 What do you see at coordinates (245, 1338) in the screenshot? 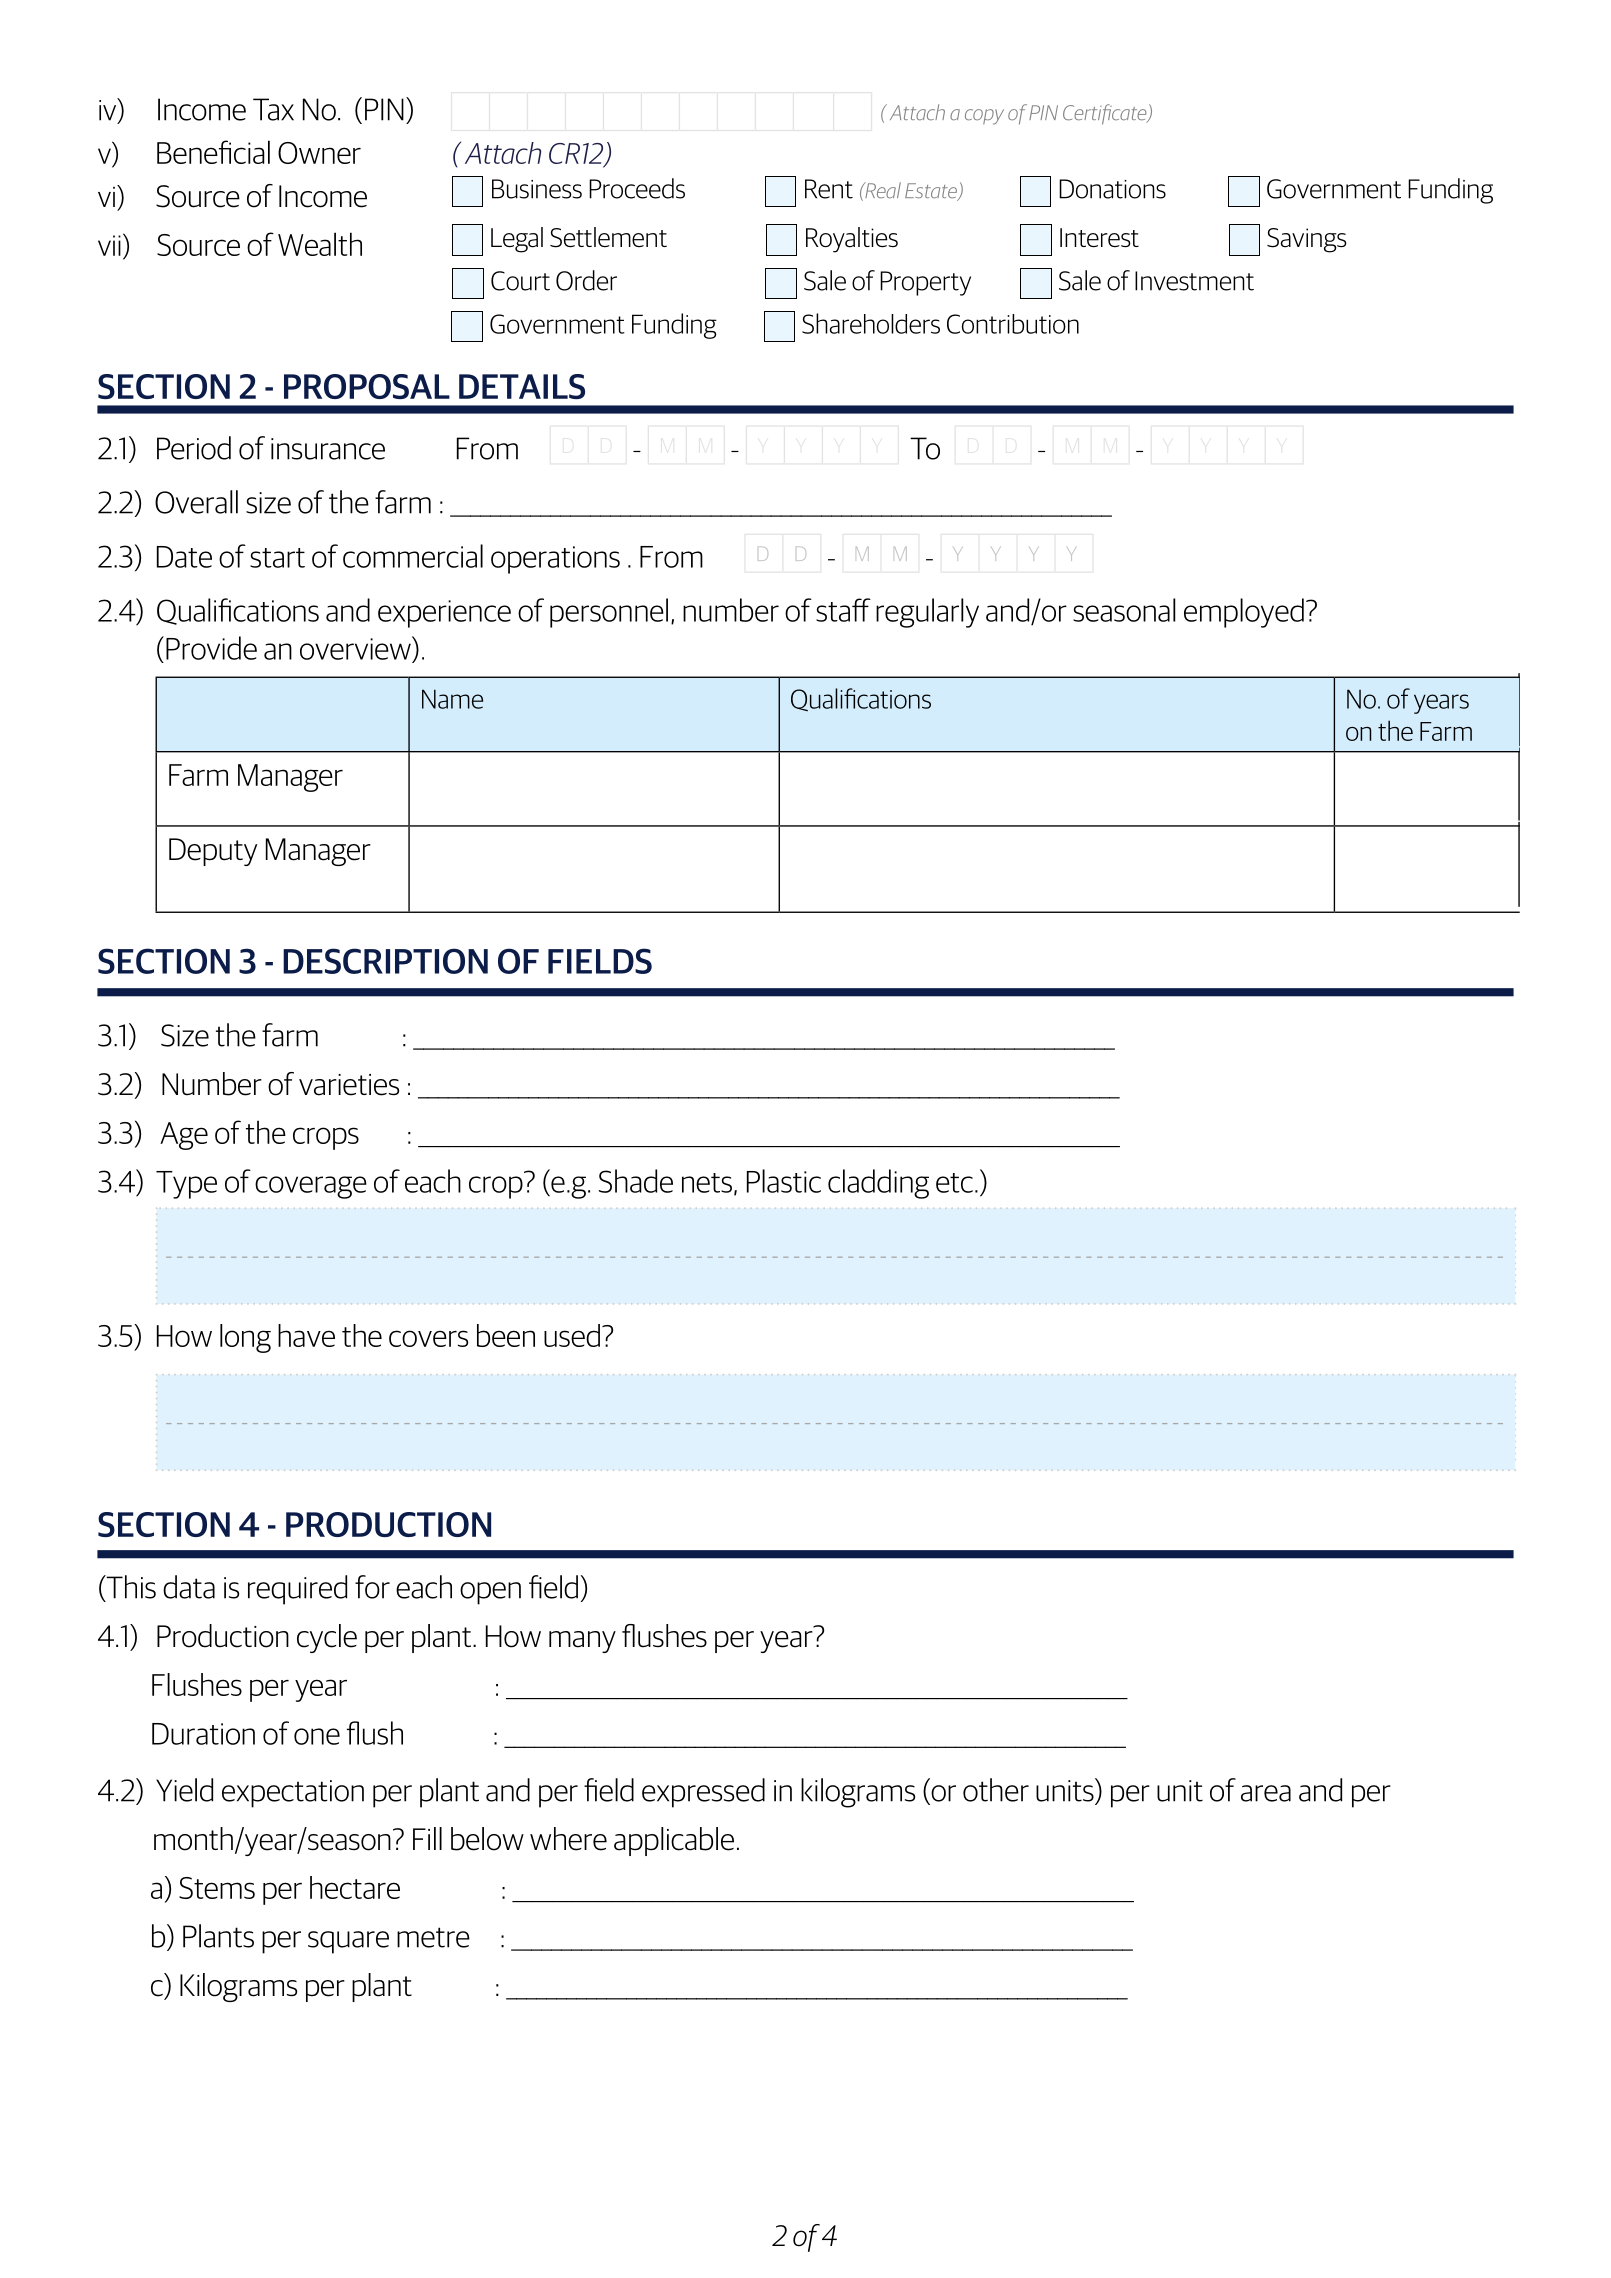
I see `long` at bounding box center [245, 1338].
